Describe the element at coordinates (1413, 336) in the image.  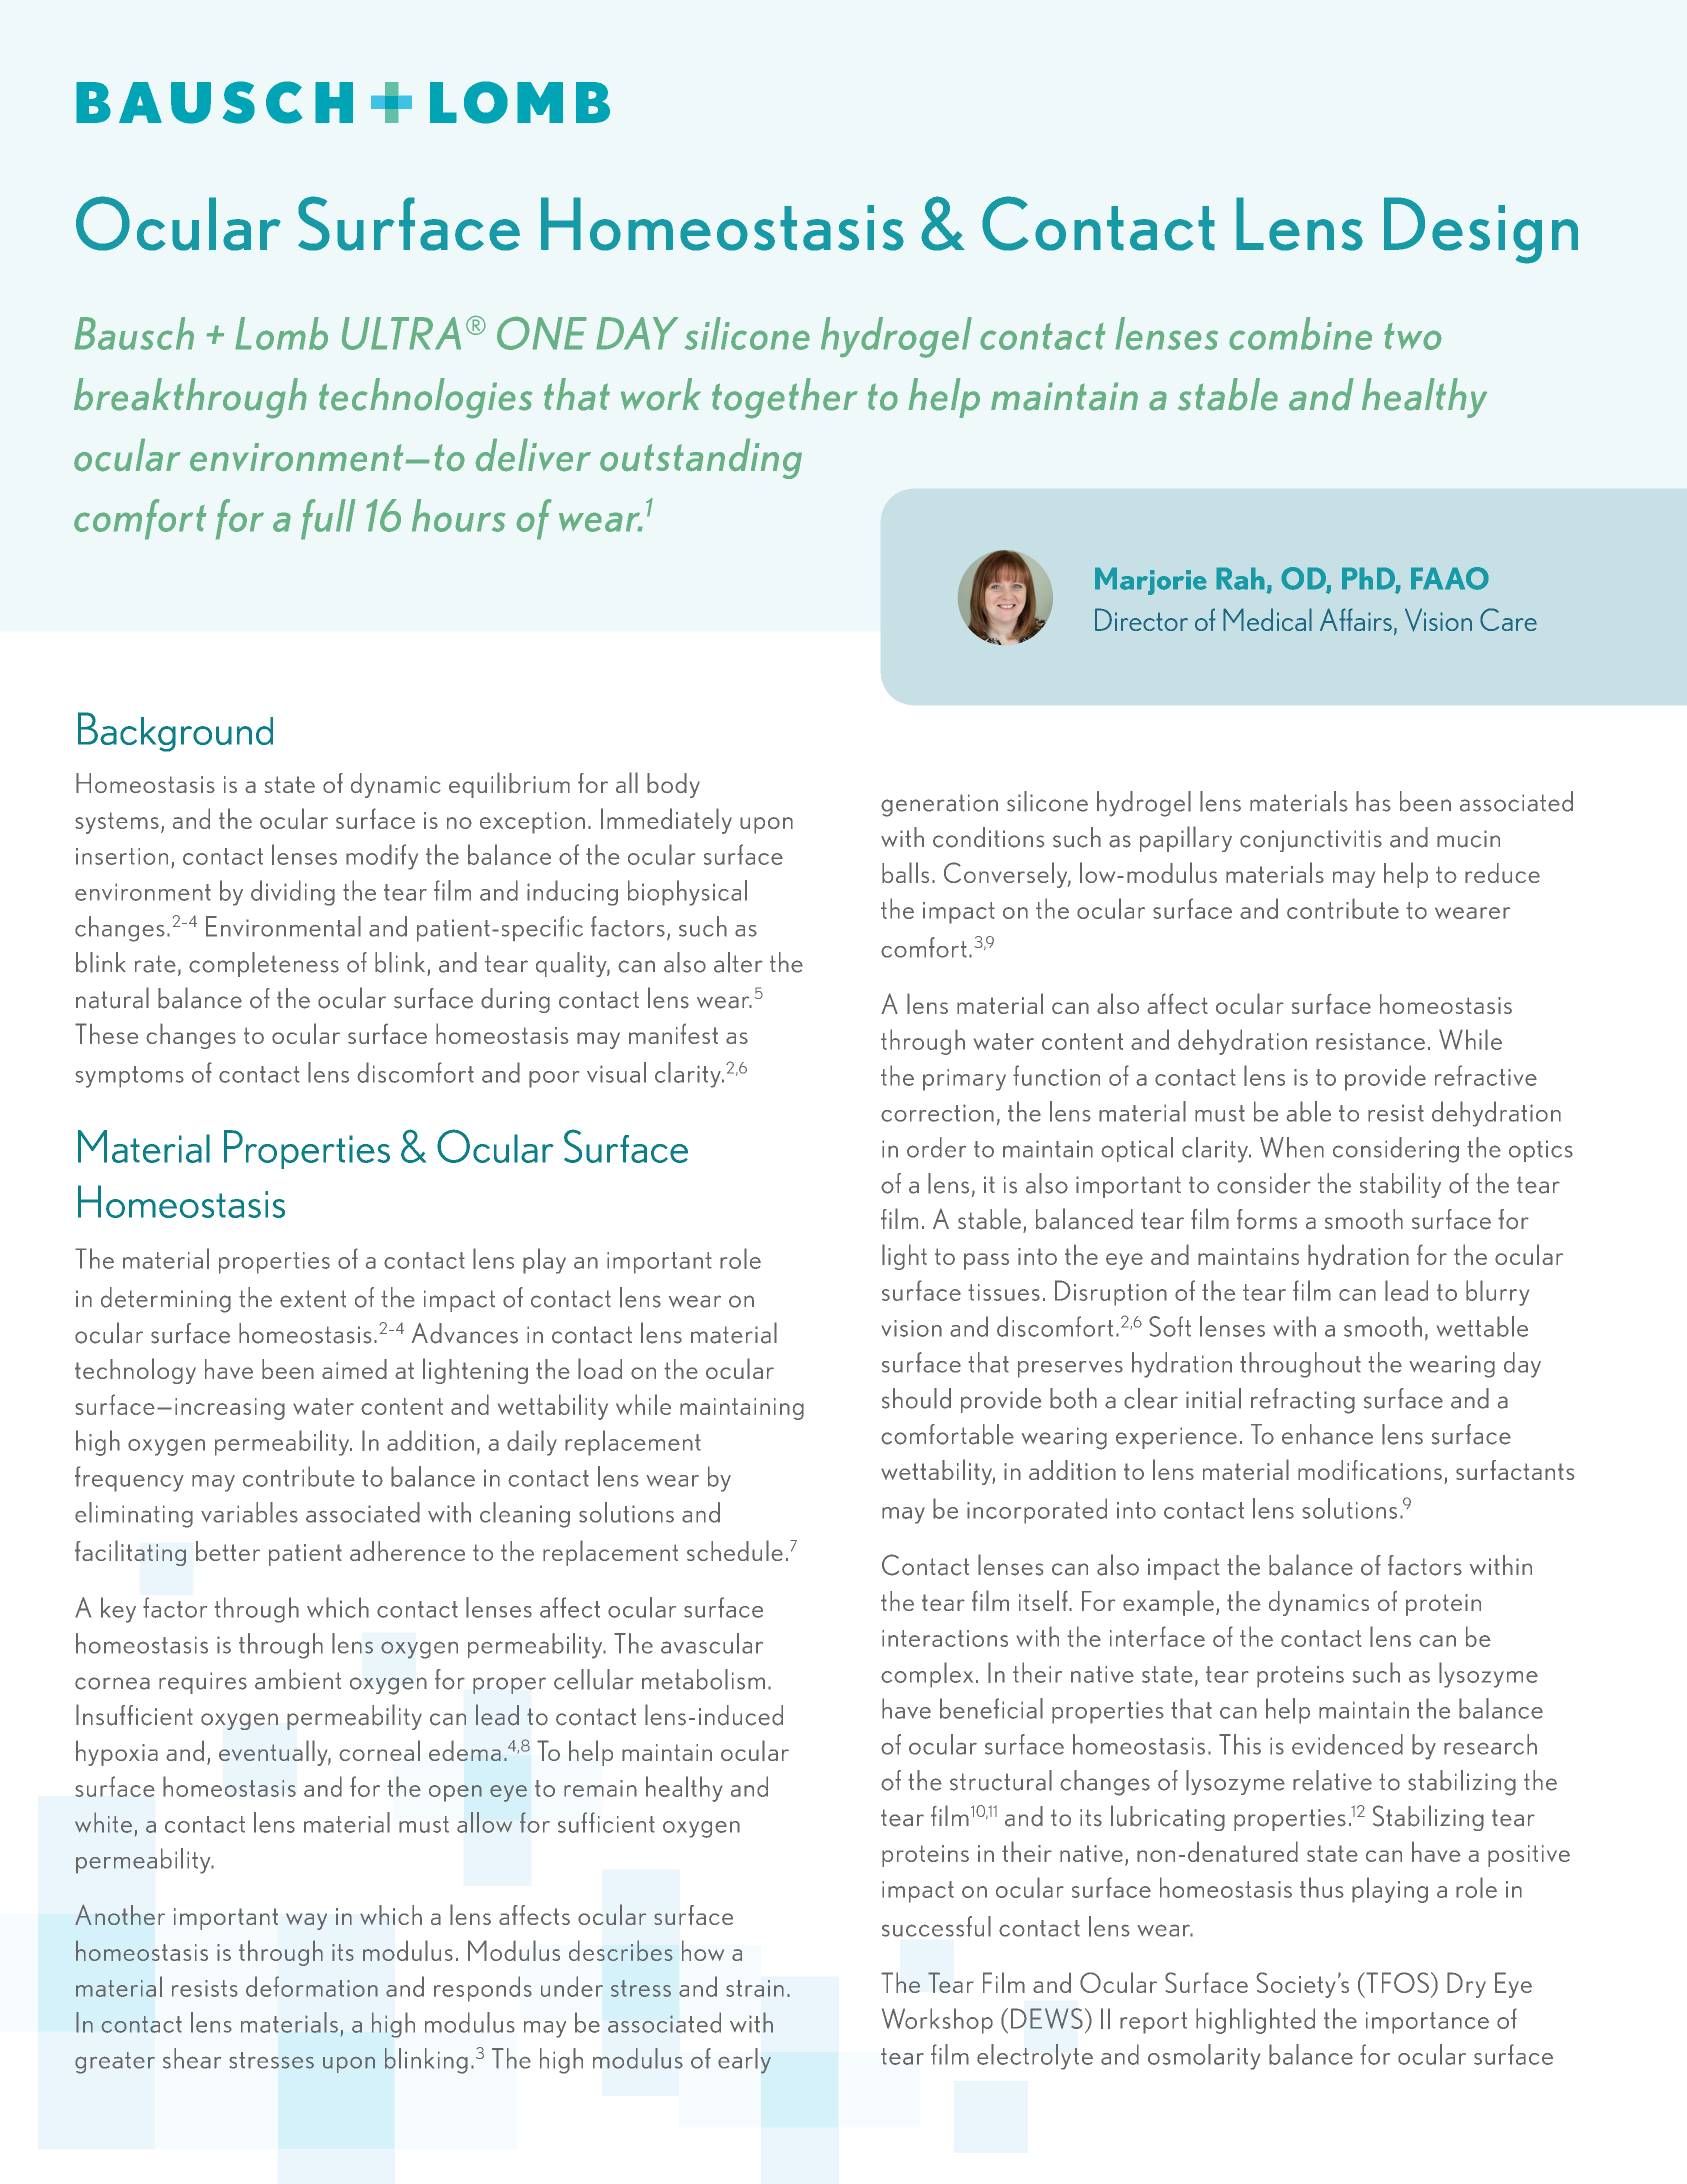
I see `two` at that location.
